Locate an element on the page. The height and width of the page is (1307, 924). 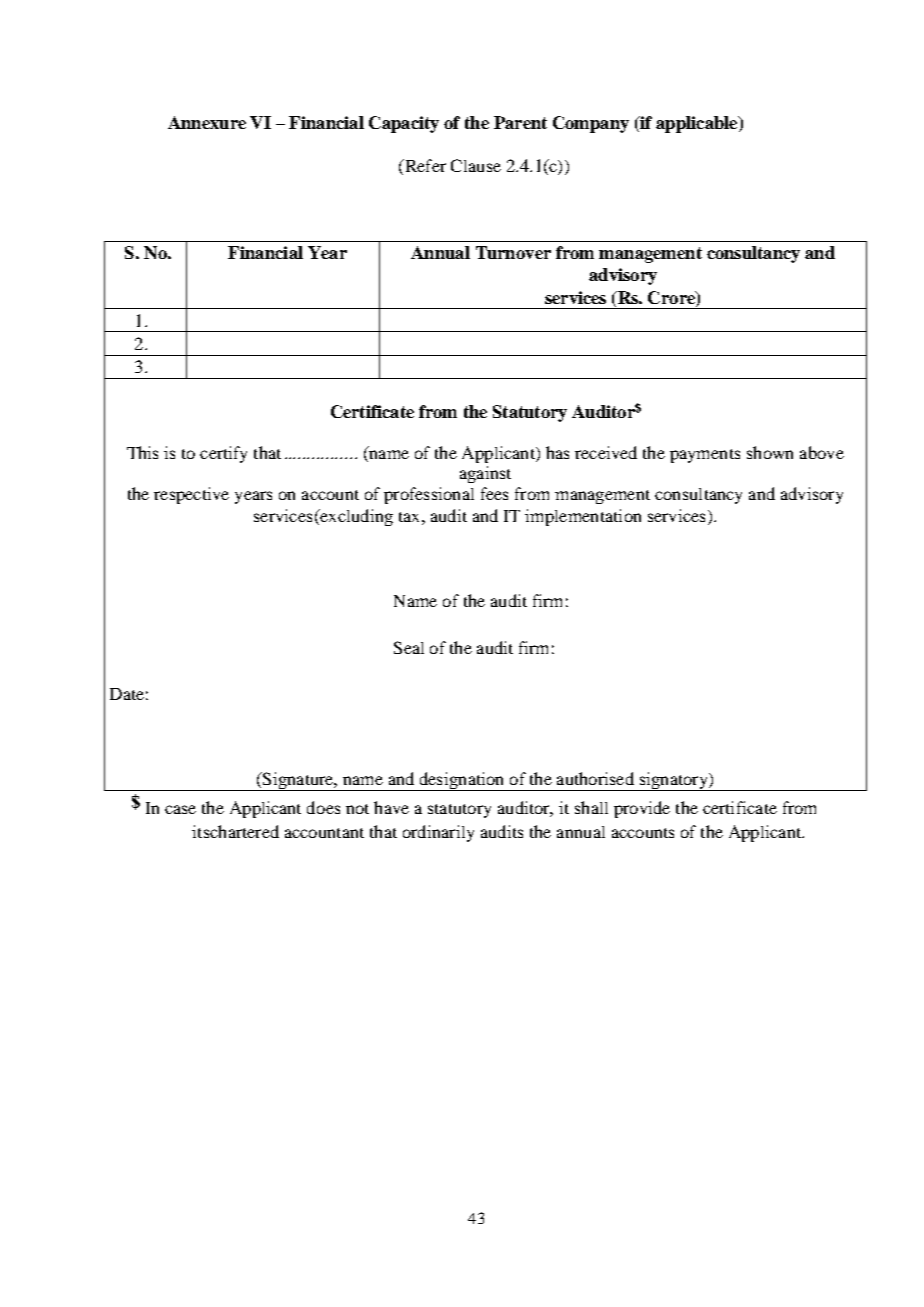
Clause is located at coordinates (476, 165).
